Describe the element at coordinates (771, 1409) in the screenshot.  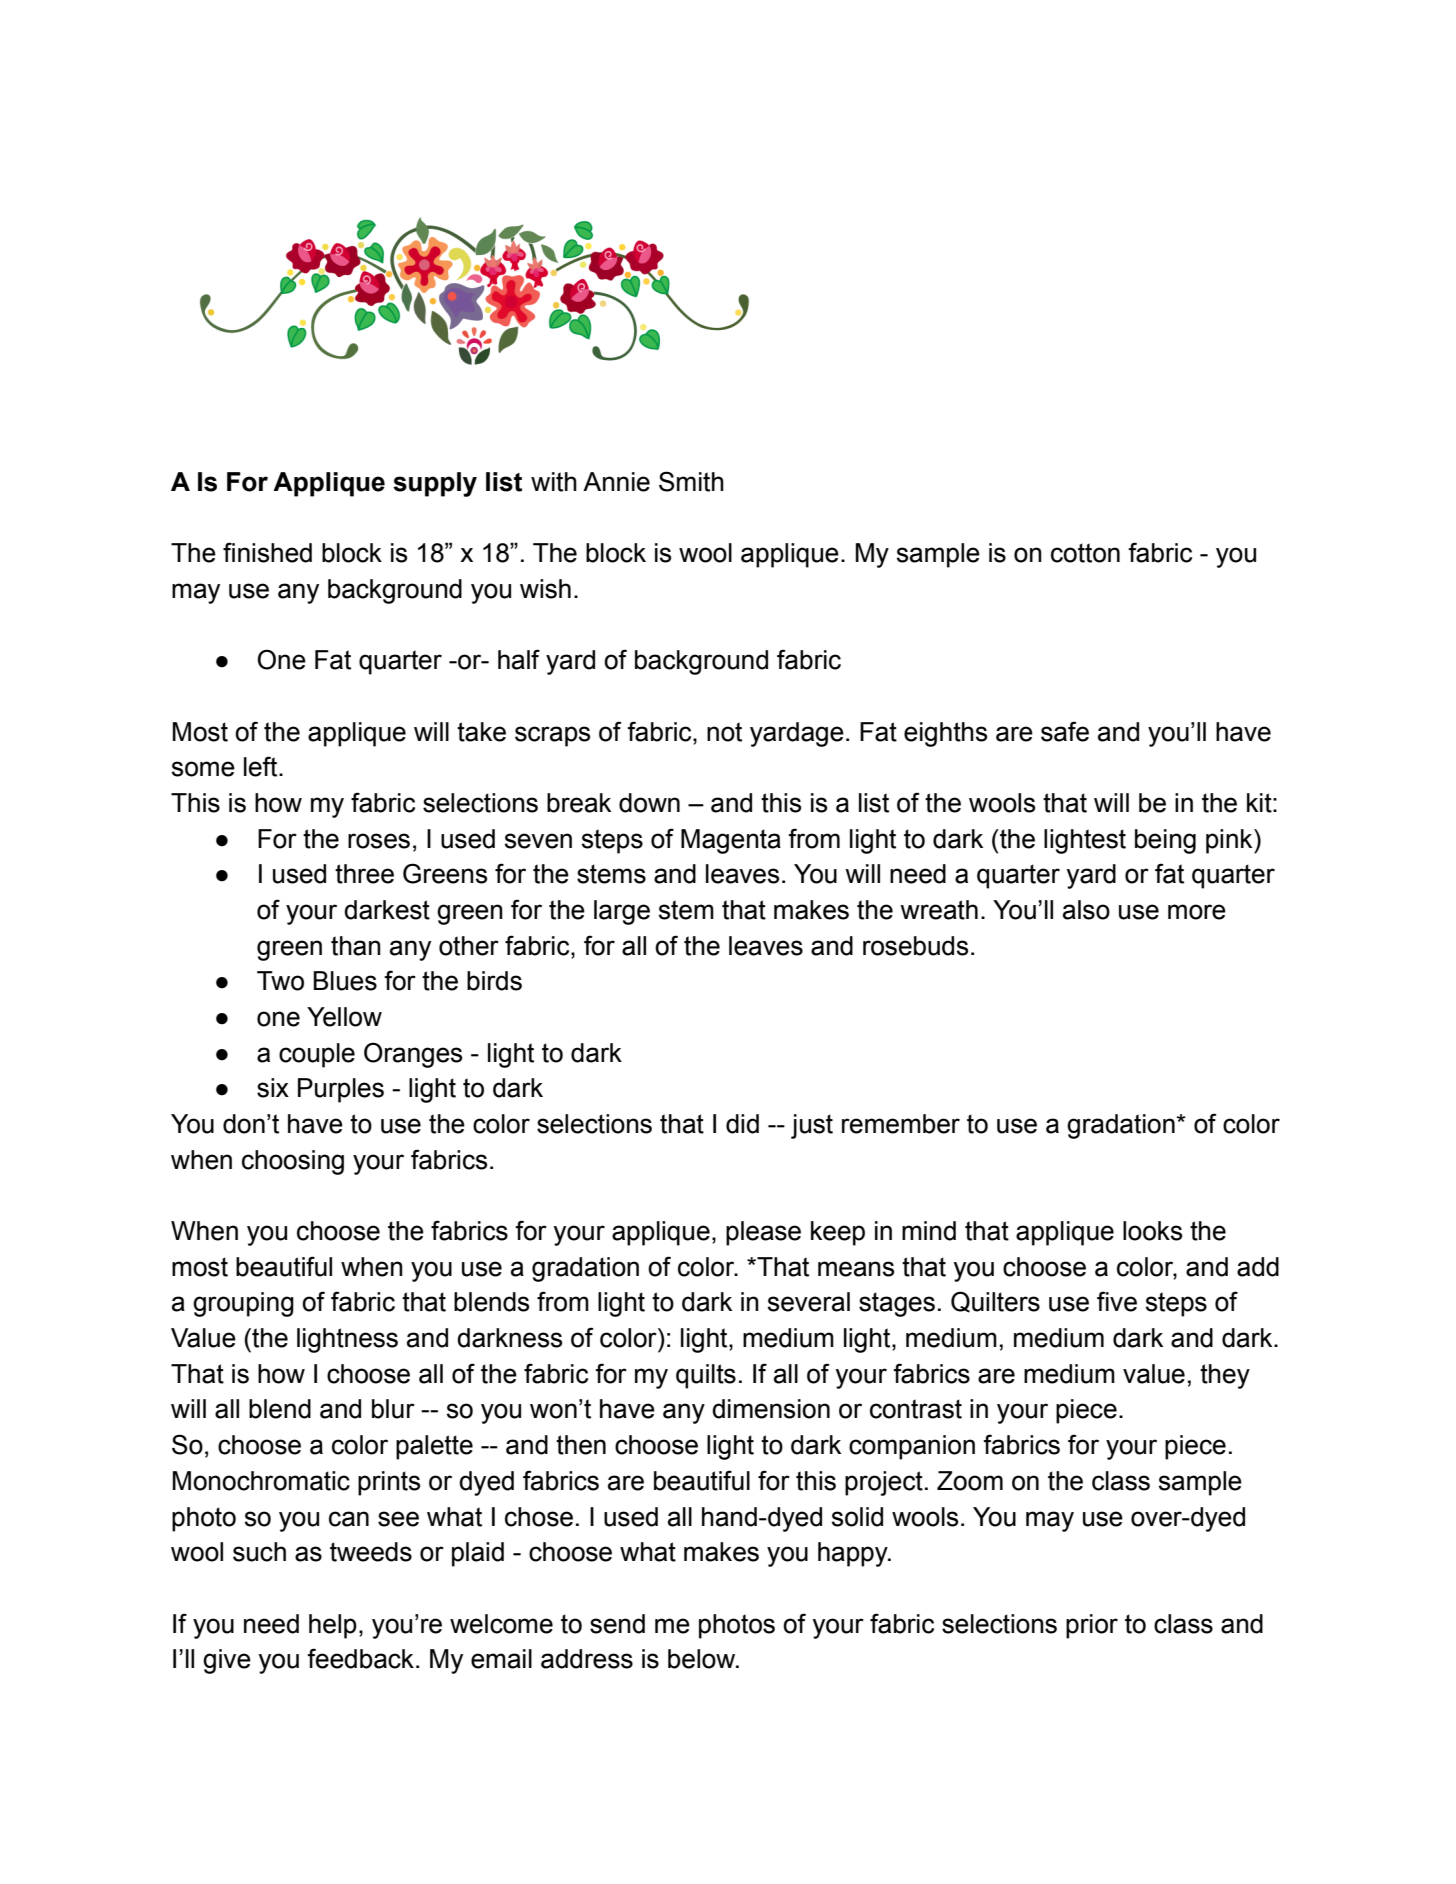
I see `dimension` at that location.
